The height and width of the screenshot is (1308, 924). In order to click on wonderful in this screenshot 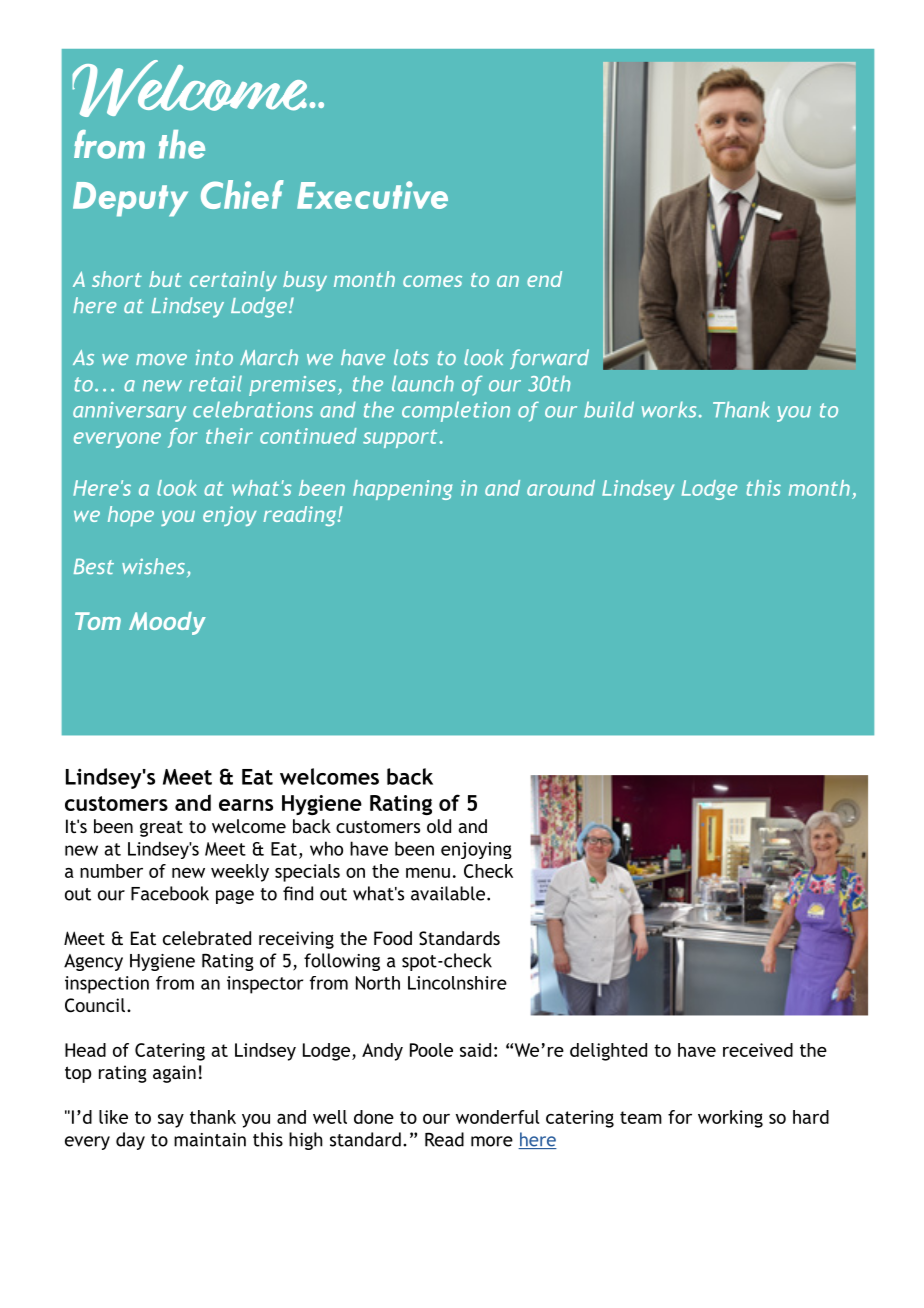, I will do `click(498, 1117)`.
